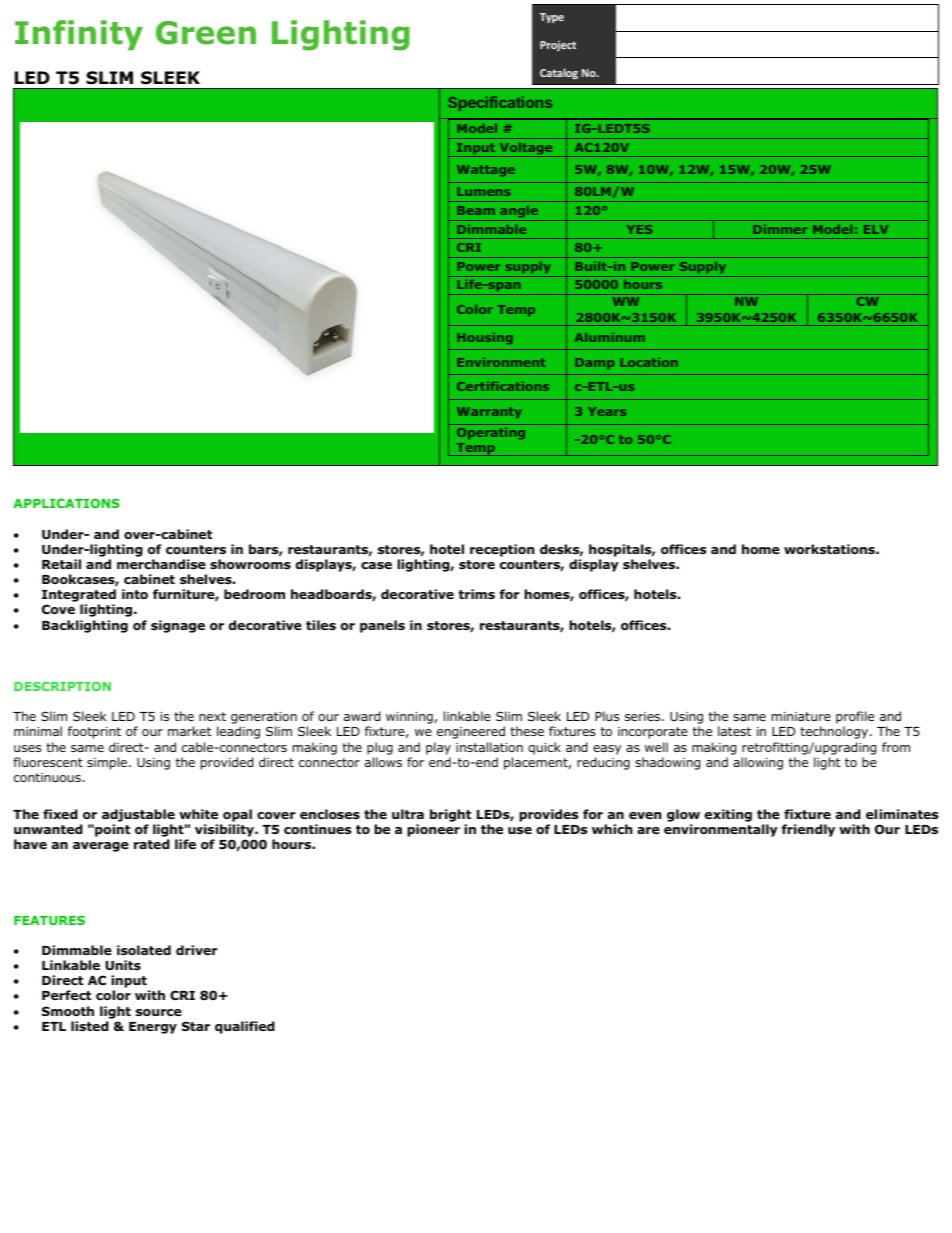 This page has height=1233, width=952. Describe the element at coordinates (245, 1027) in the page. I see `qualified` at that location.
